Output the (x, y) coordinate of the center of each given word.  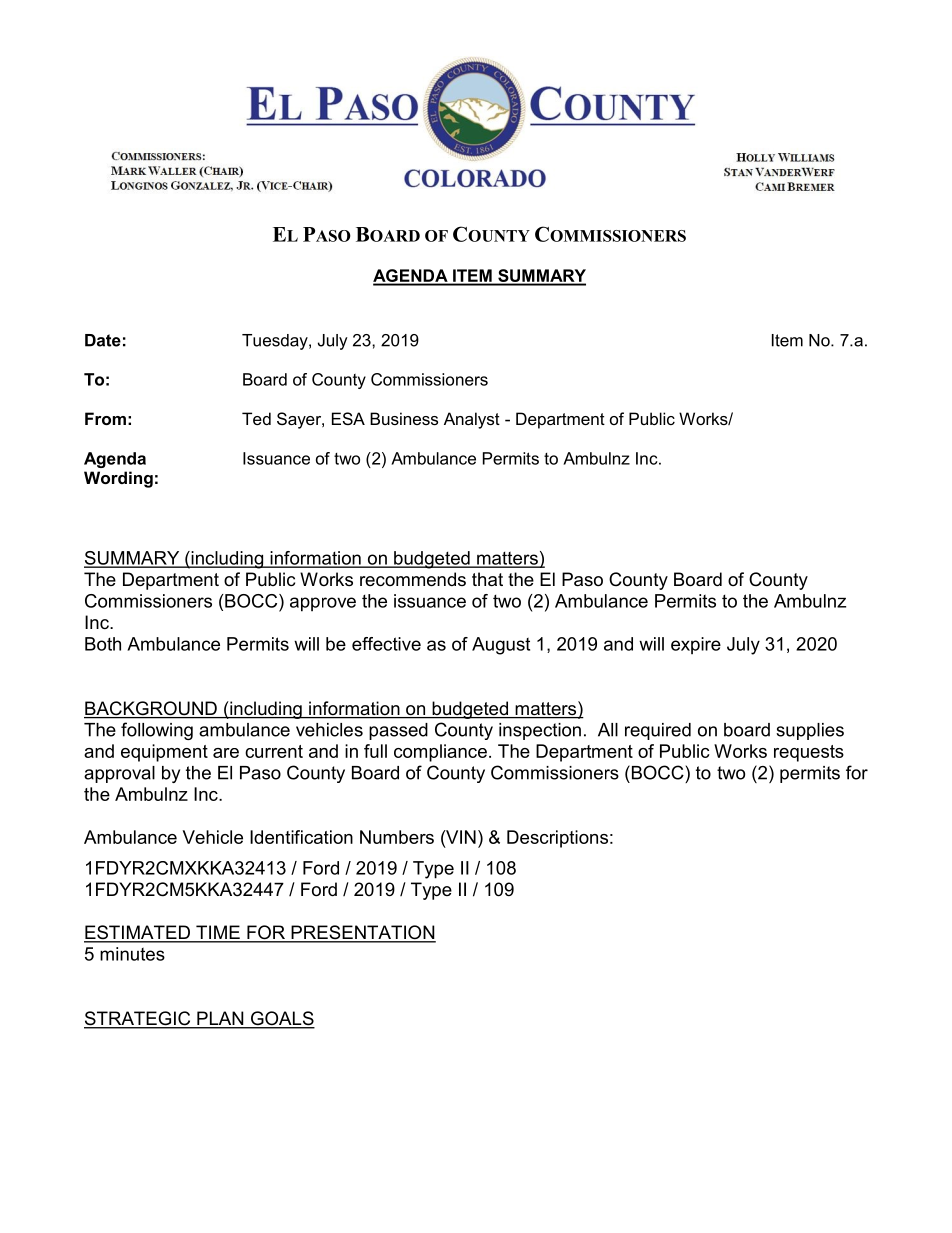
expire (696, 646)
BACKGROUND (151, 709)
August (501, 646)
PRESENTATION (362, 933)
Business (404, 418)
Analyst (472, 420)
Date (103, 340)
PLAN (220, 1019)
